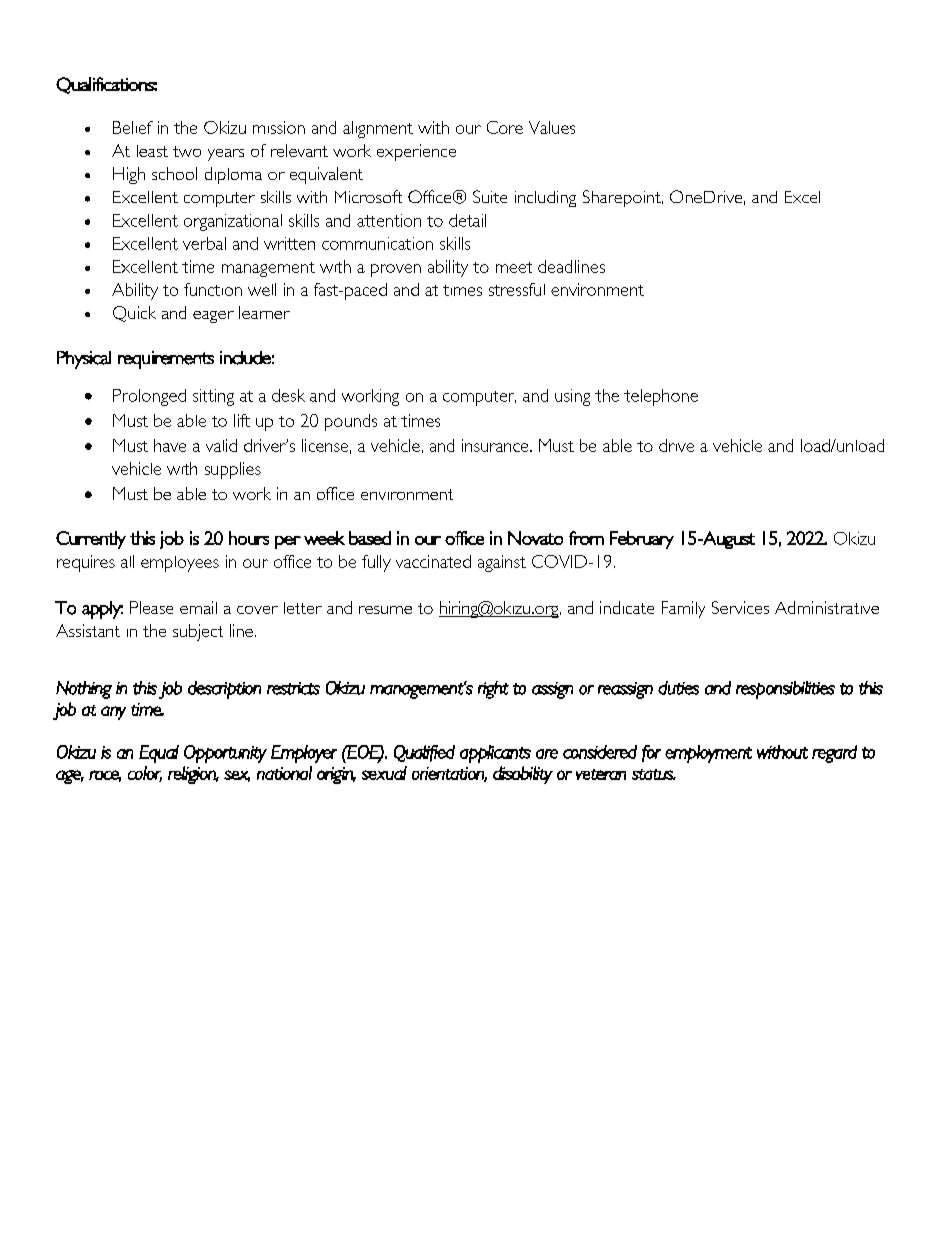  I want to click on Equal, so click(159, 754).
